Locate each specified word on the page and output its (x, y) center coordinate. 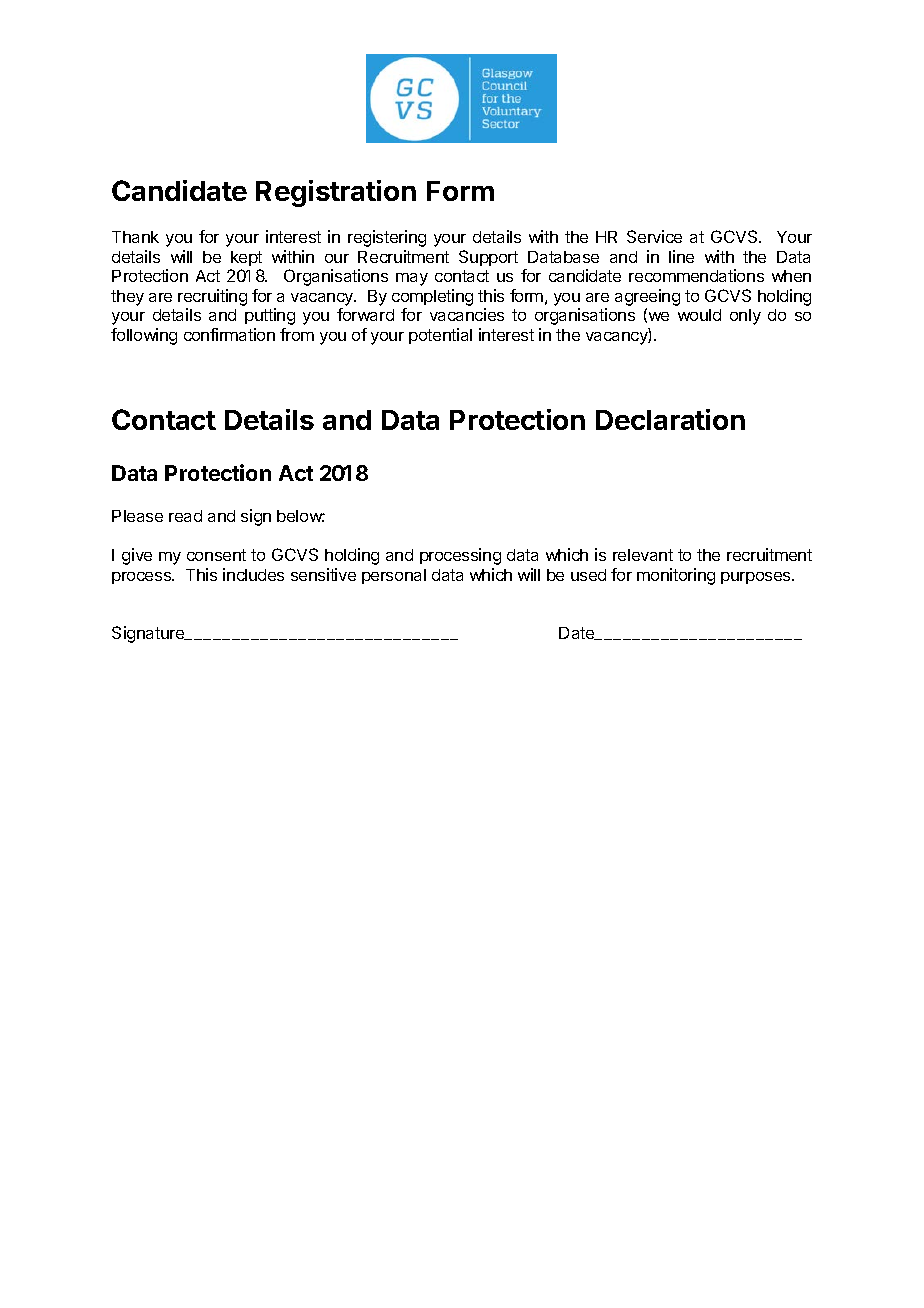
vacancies (467, 314)
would (699, 315)
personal (394, 576)
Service (654, 236)
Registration (336, 193)
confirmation (229, 334)
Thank (135, 237)
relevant (643, 555)
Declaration (670, 419)
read (185, 516)
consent (216, 555)
